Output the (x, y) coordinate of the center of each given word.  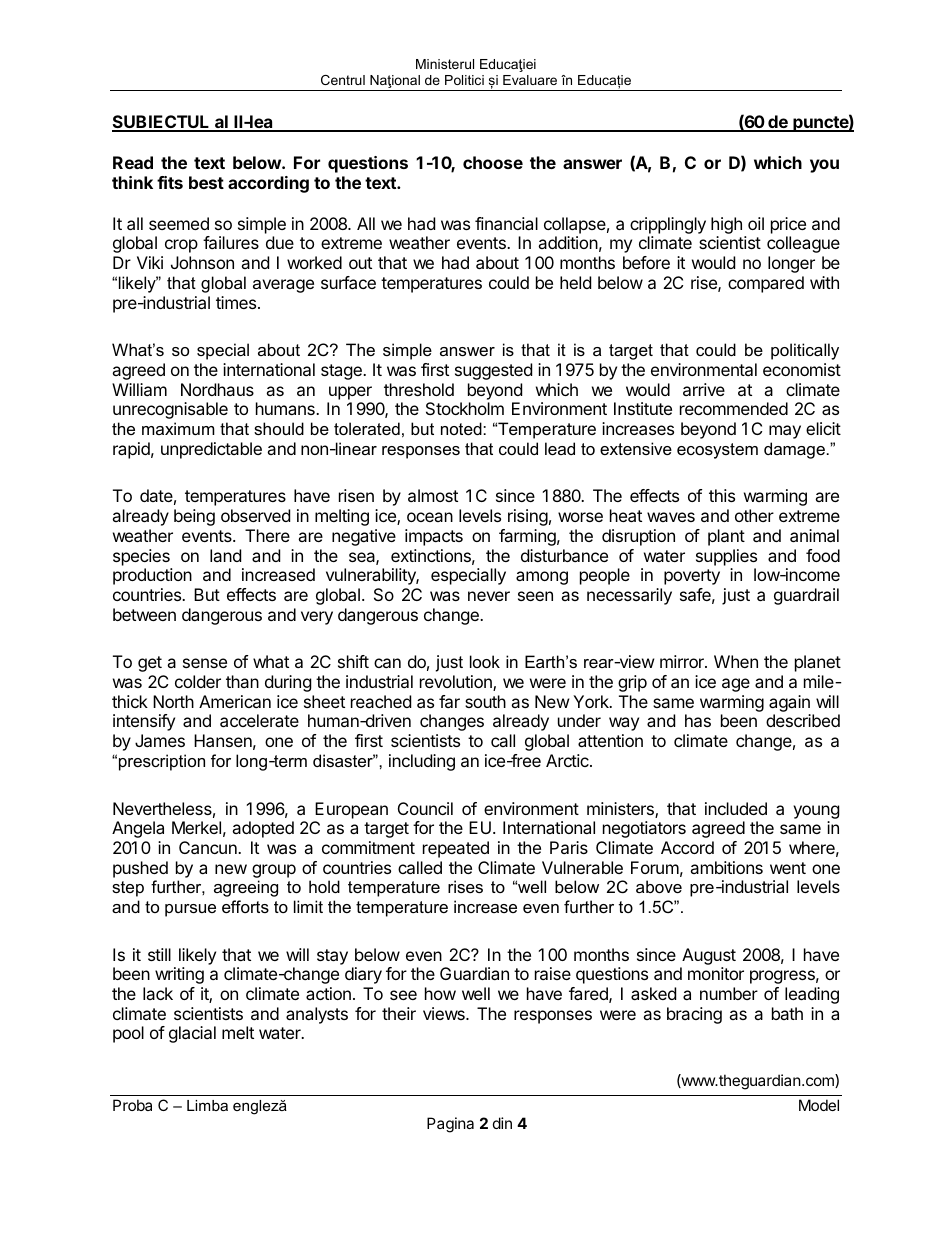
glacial (192, 1034)
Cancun (209, 847)
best (206, 182)
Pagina (450, 1125)
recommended (734, 408)
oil (756, 223)
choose (493, 162)
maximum (178, 428)
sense (205, 663)
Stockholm (465, 408)
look (485, 661)
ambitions (726, 867)
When (736, 661)
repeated (456, 849)
